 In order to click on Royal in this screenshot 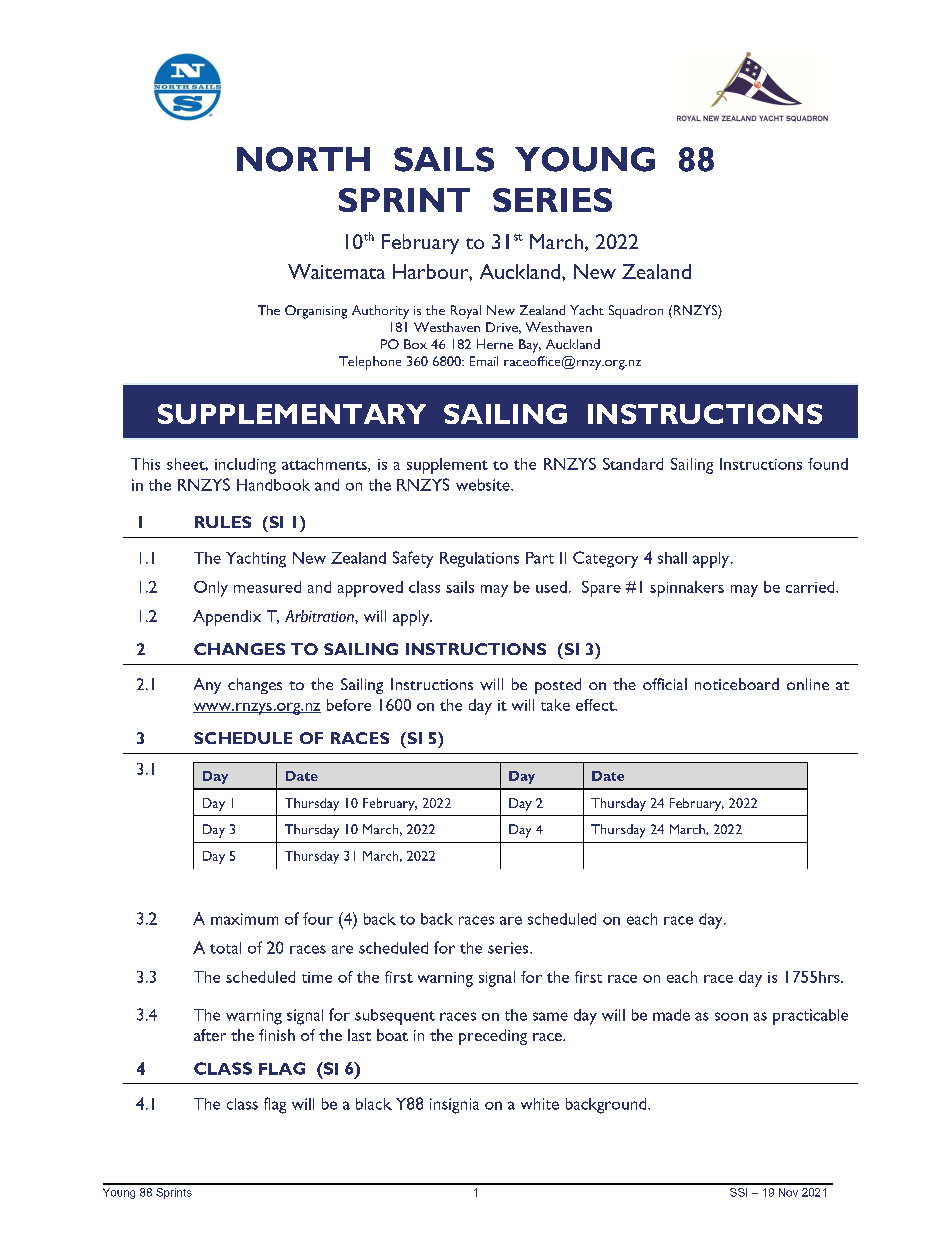, I will do `click(466, 312)`.
